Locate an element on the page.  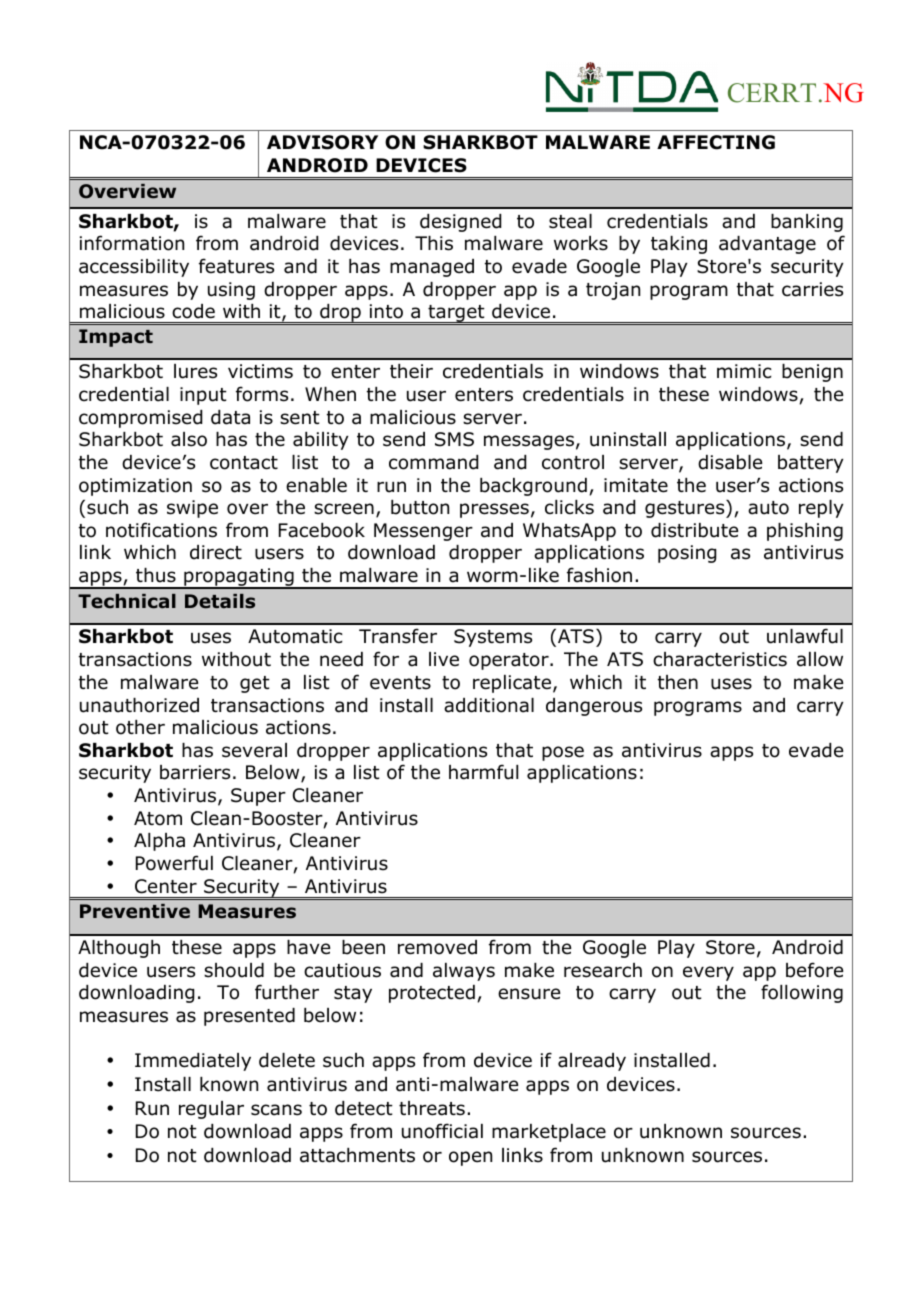
AFFECTING is located at coordinates (716, 142).
